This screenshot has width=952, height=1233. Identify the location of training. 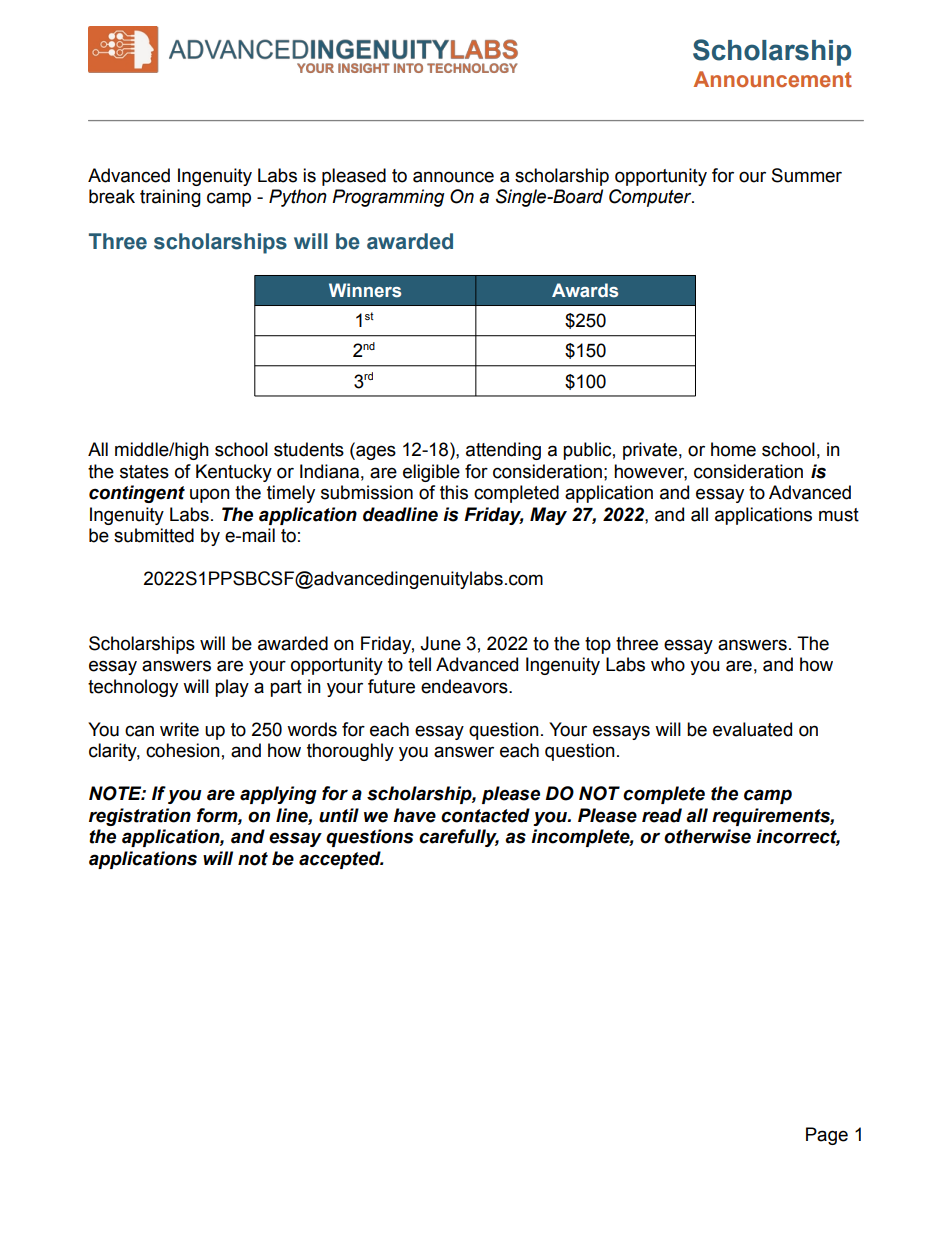
(170, 198).
